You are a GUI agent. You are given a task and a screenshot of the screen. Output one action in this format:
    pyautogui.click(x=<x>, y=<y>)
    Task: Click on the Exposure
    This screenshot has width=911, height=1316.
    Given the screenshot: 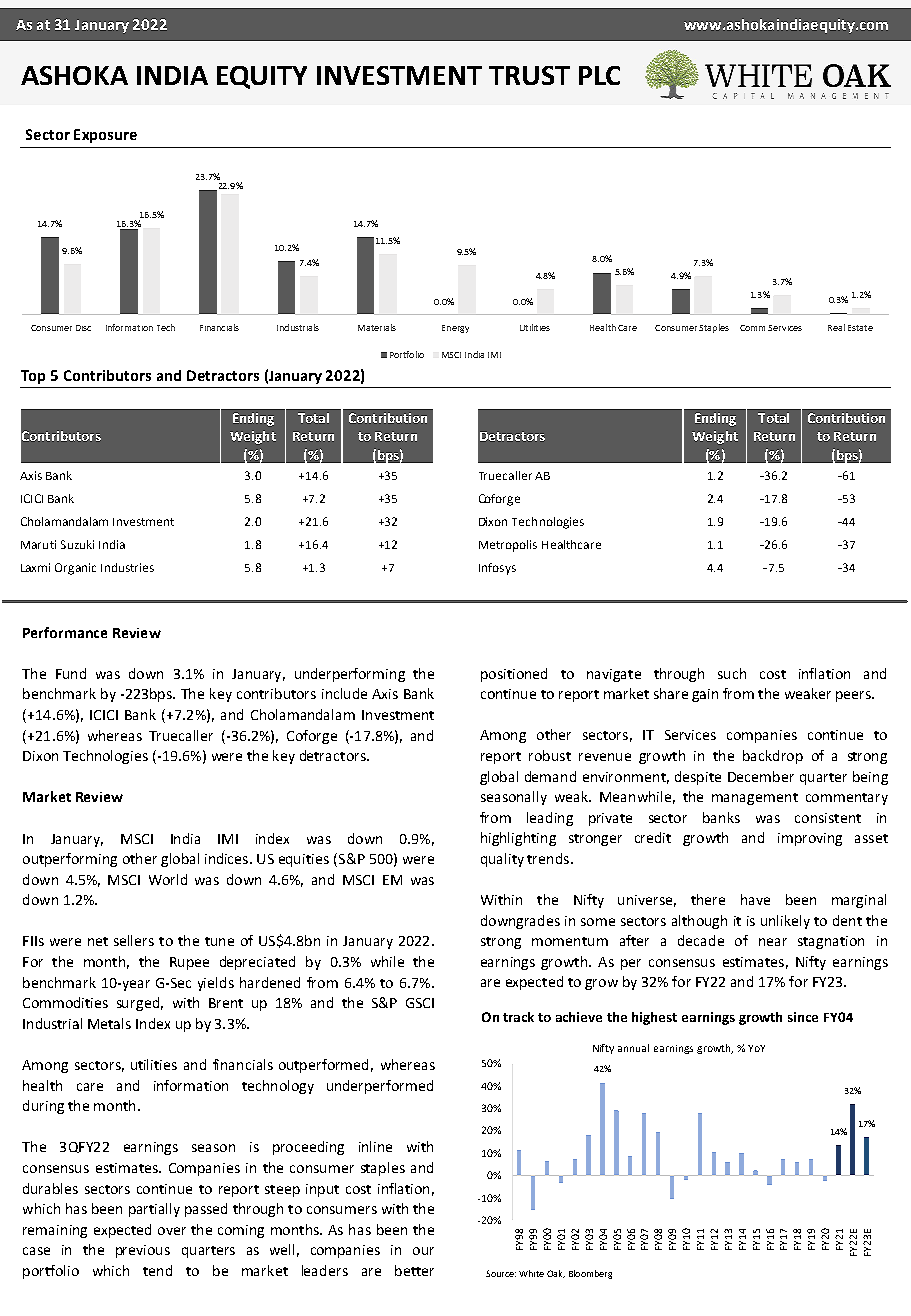 What is the action you would take?
    pyautogui.click(x=105, y=136)
